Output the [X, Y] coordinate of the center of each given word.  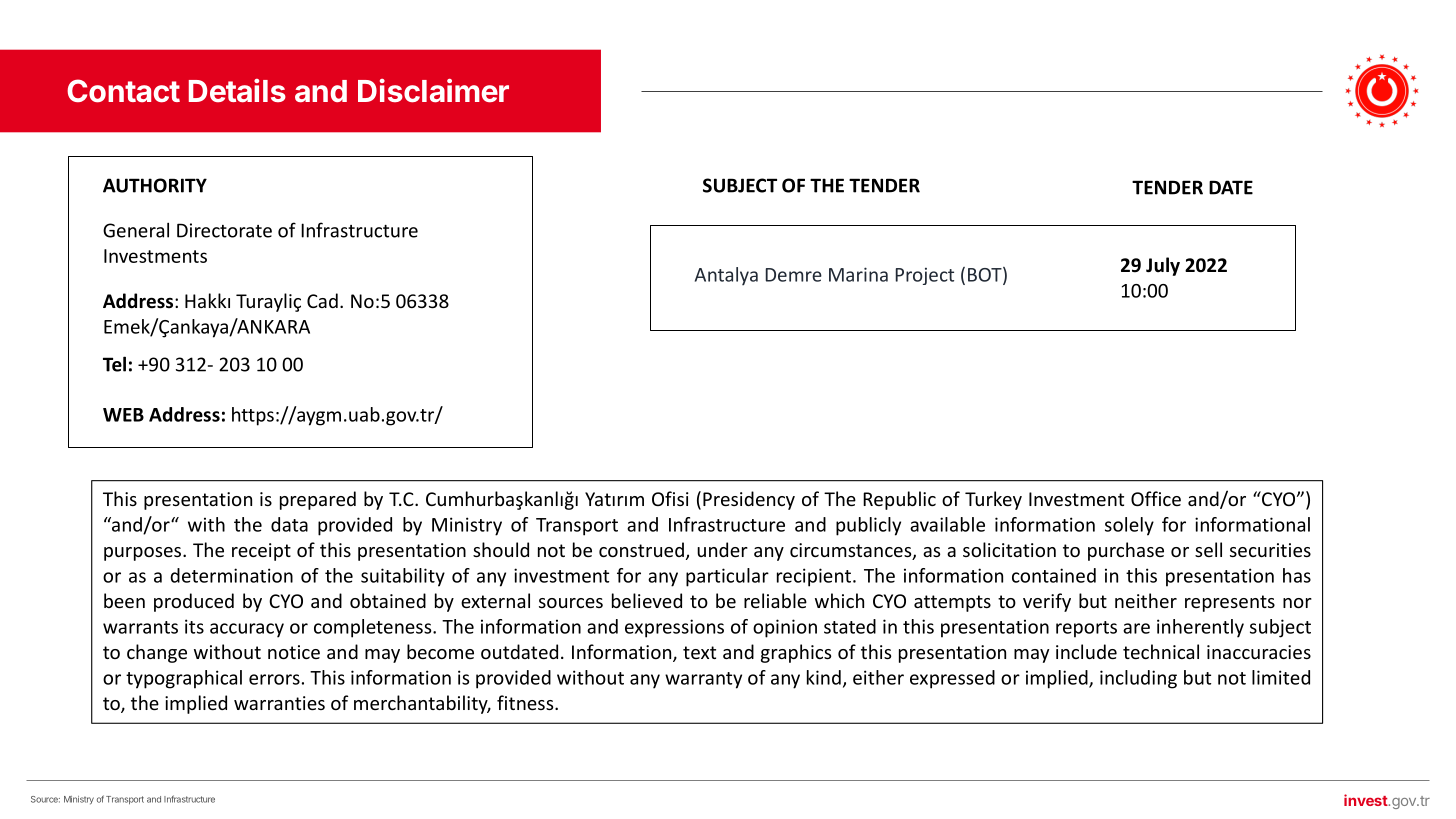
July [1163, 266]
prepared [318, 500]
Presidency [749, 500]
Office [1156, 498]
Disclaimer [433, 91]
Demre [794, 275]
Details [237, 91]
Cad [322, 300]
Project [925, 276]
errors [274, 679]
